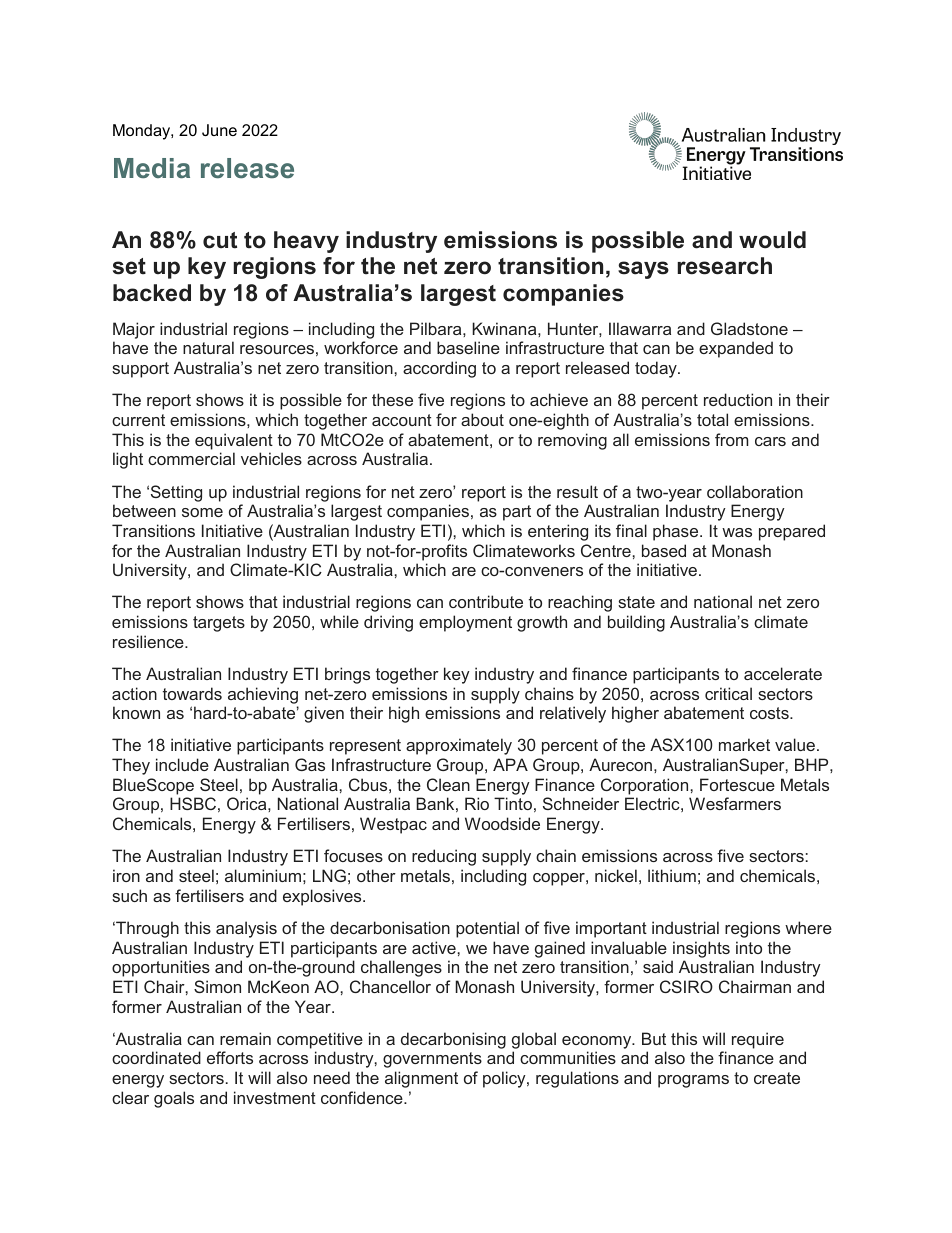  Describe the element at coordinates (306, 242) in the screenshot. I see `heavy` at that location.
